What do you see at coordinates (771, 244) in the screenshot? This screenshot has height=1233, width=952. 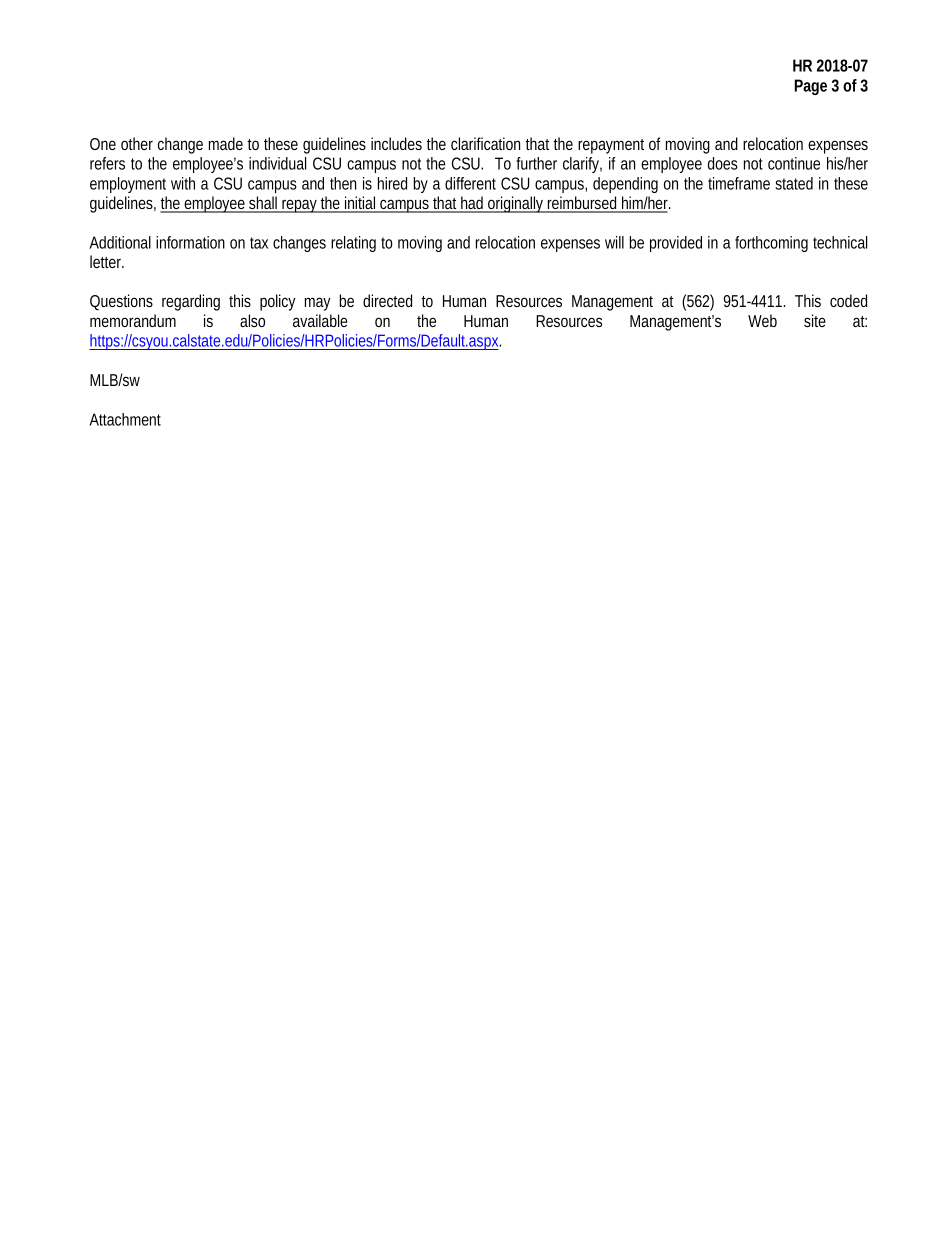 I see `forthcoming` at bounding box center [771, 244].
